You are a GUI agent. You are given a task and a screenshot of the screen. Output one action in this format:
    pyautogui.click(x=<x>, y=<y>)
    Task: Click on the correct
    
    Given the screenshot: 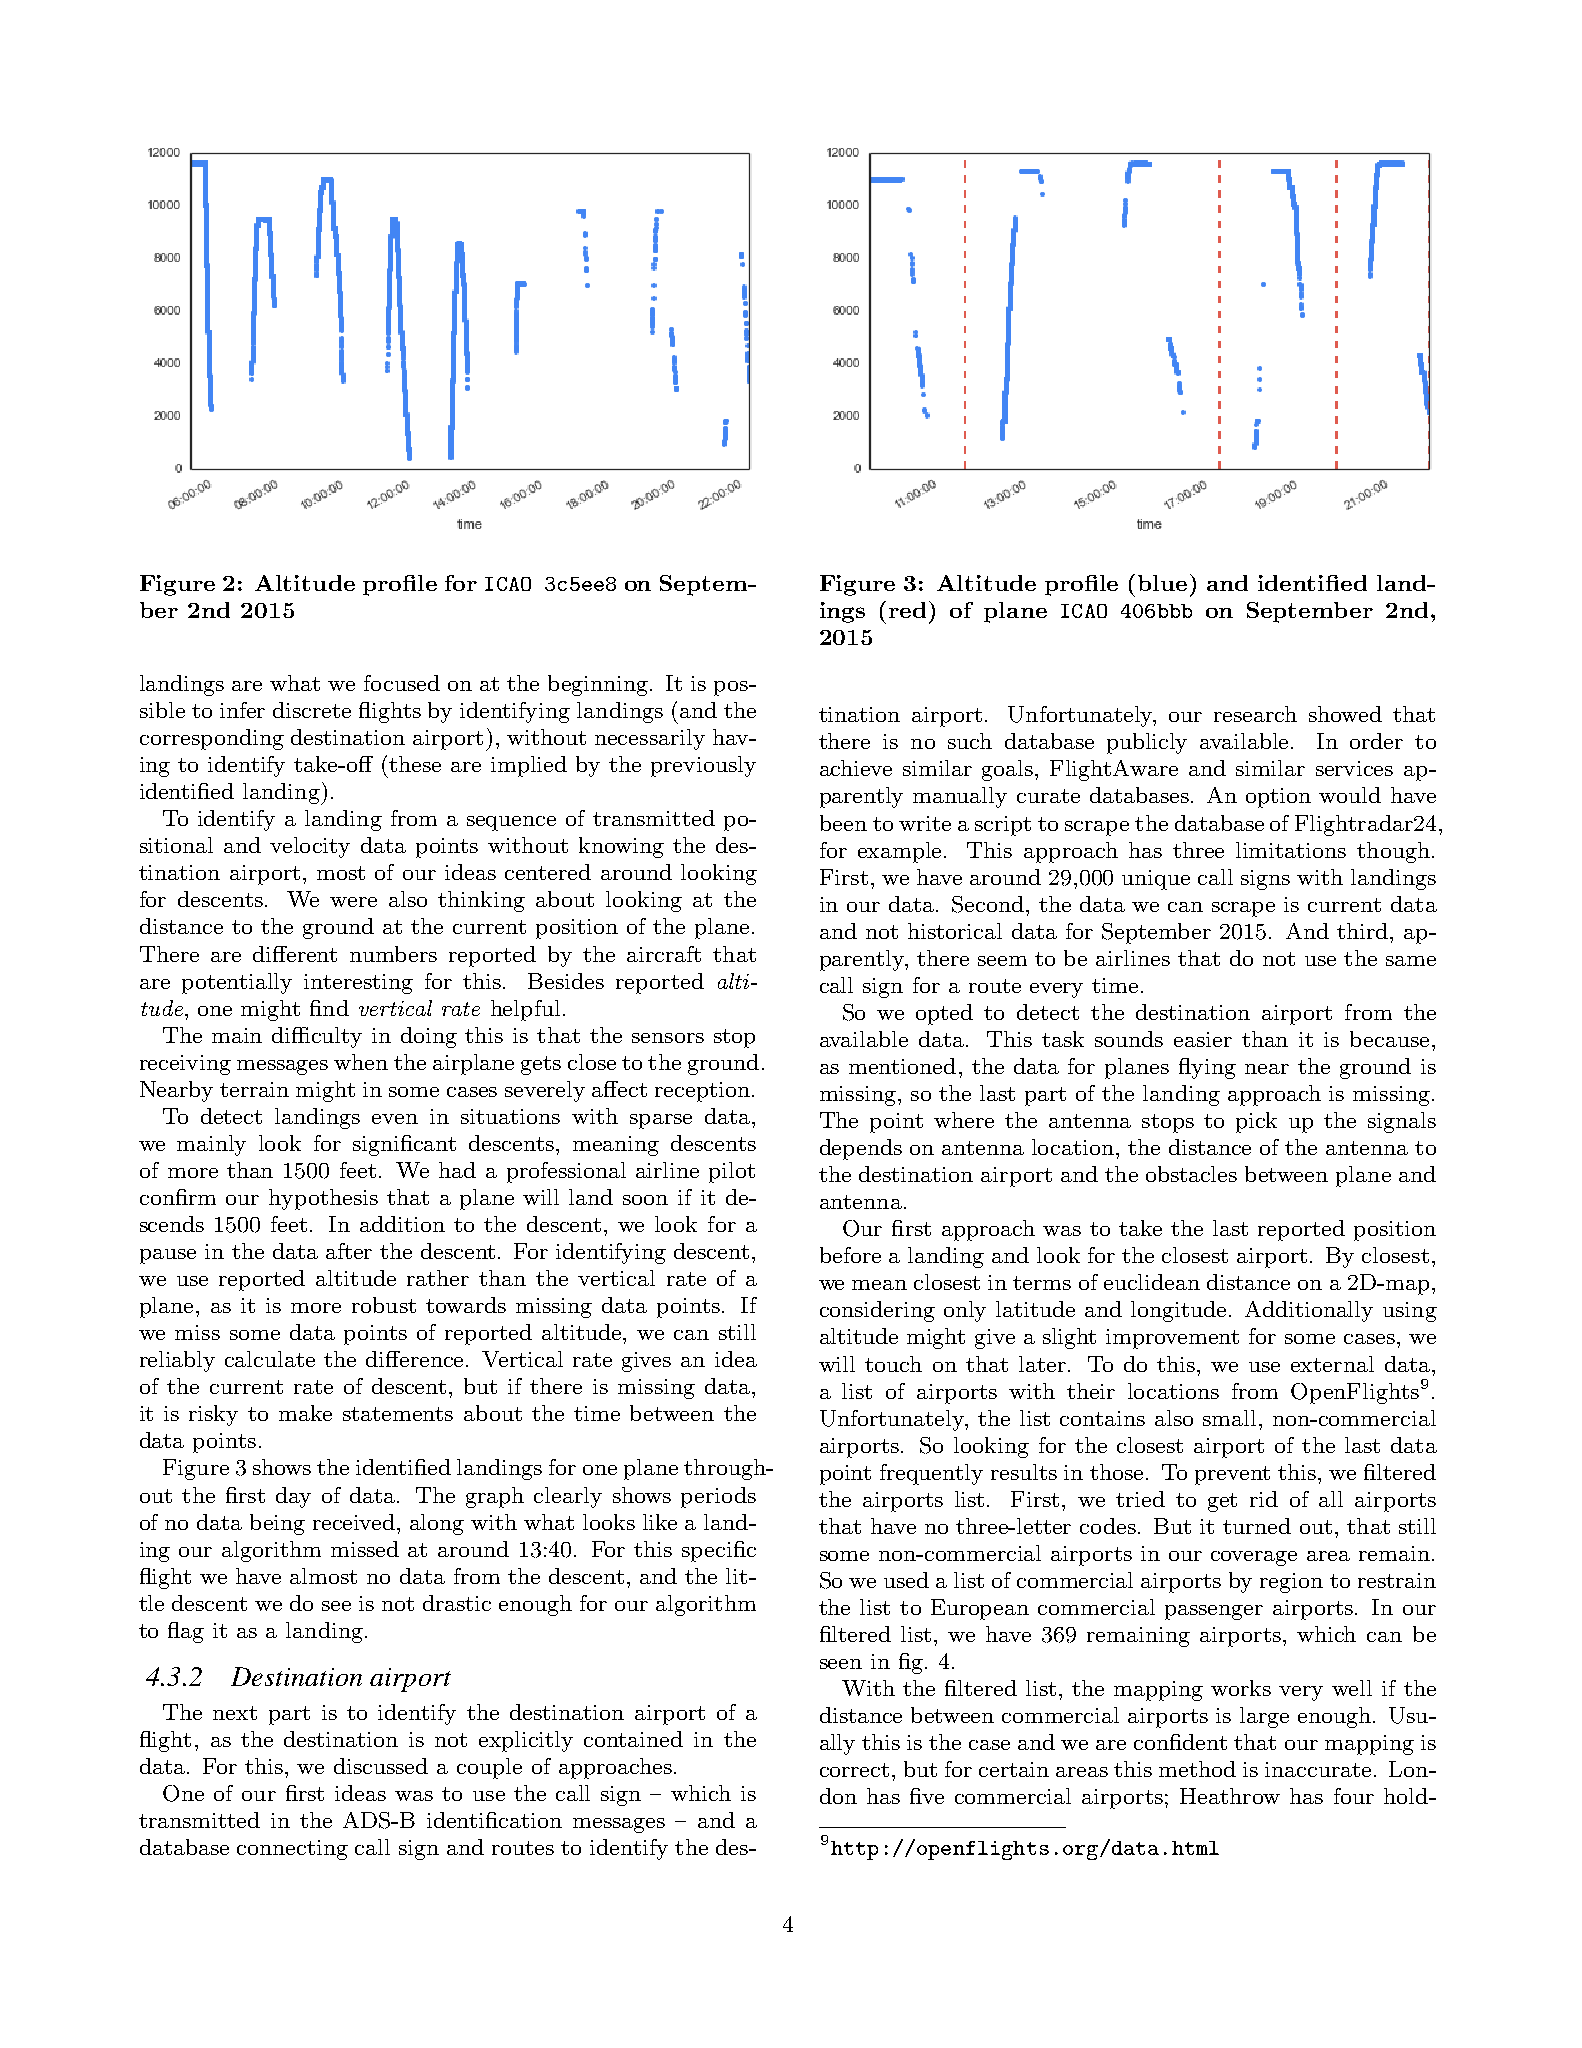 What is the action you would take?
    pyautogui.click(x=854, y=1770)
